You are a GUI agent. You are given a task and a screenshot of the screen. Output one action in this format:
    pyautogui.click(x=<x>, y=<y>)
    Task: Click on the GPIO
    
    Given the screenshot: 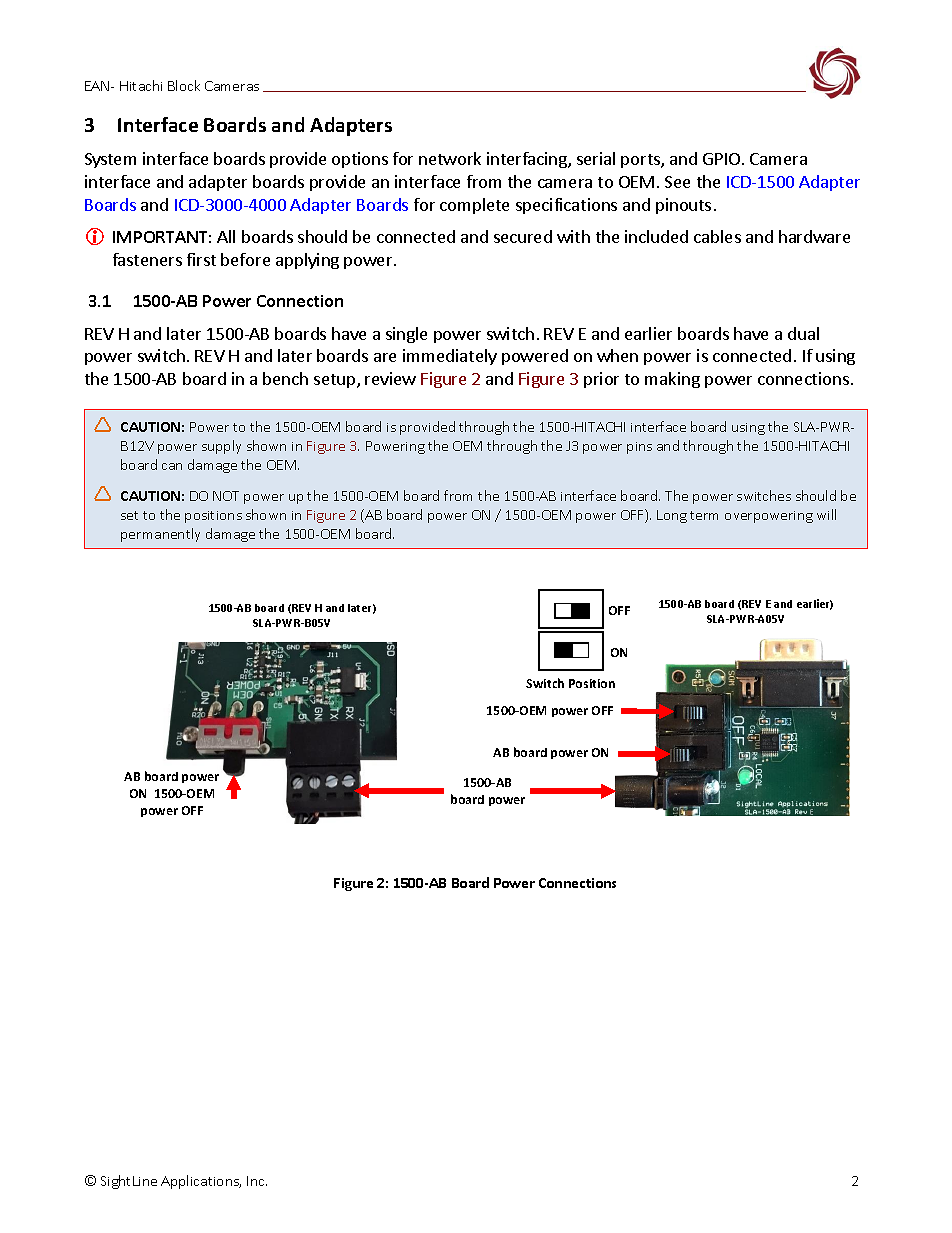 What is the action you would take?
    pyautogui.click(x=721, y=159)
